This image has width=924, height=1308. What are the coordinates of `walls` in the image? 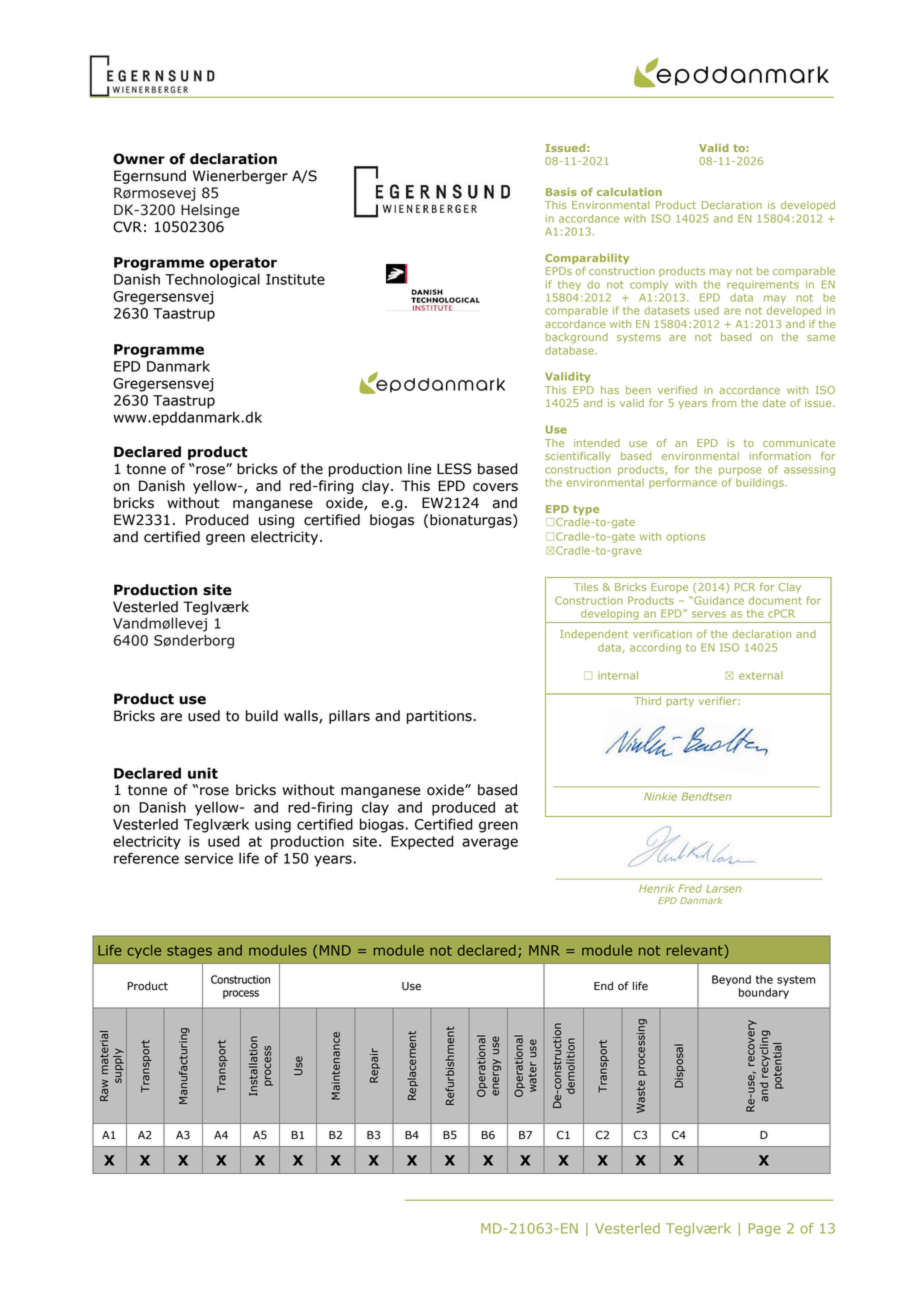 It's located at (302, 717).
